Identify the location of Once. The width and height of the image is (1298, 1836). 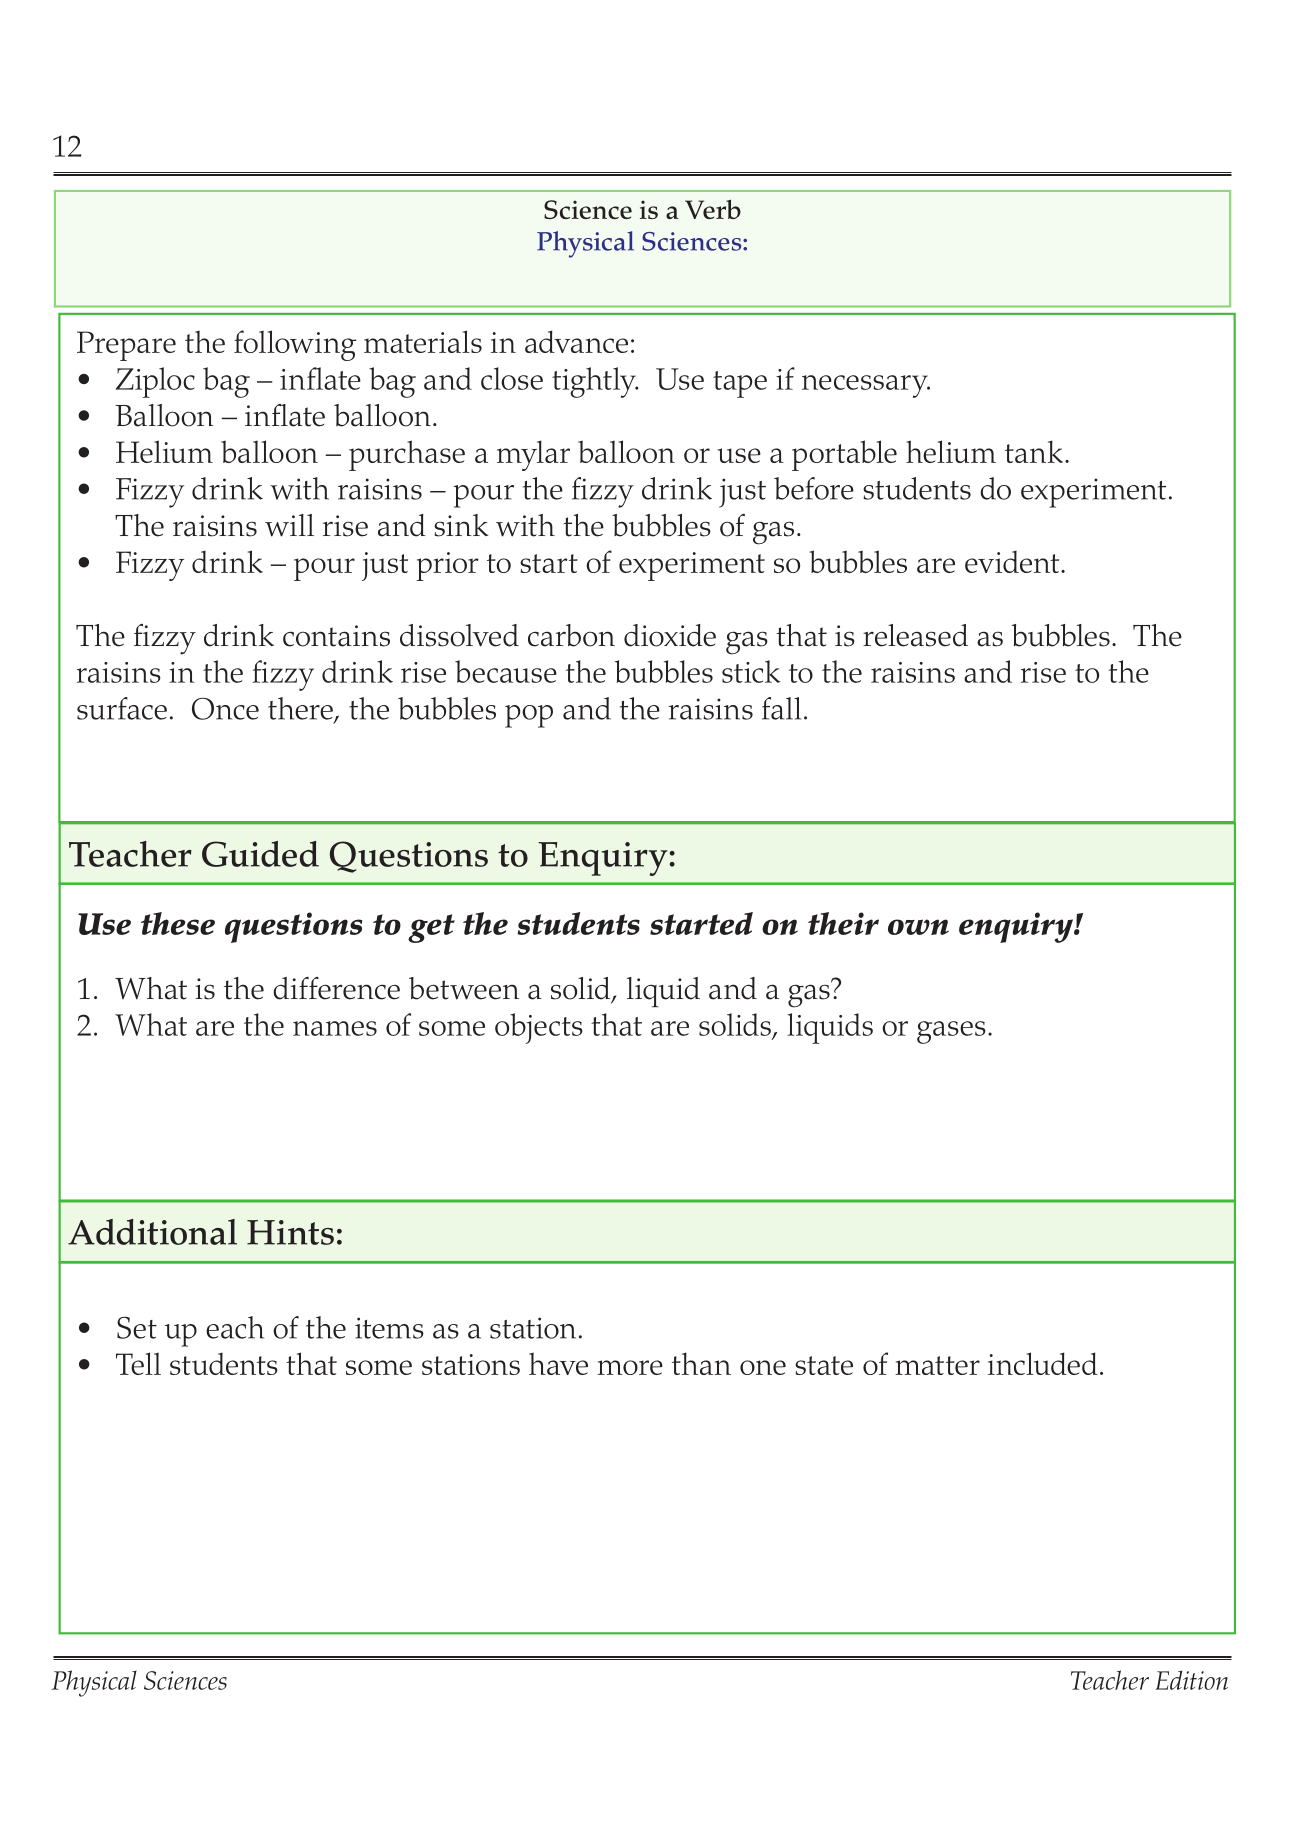
(225, 708).
